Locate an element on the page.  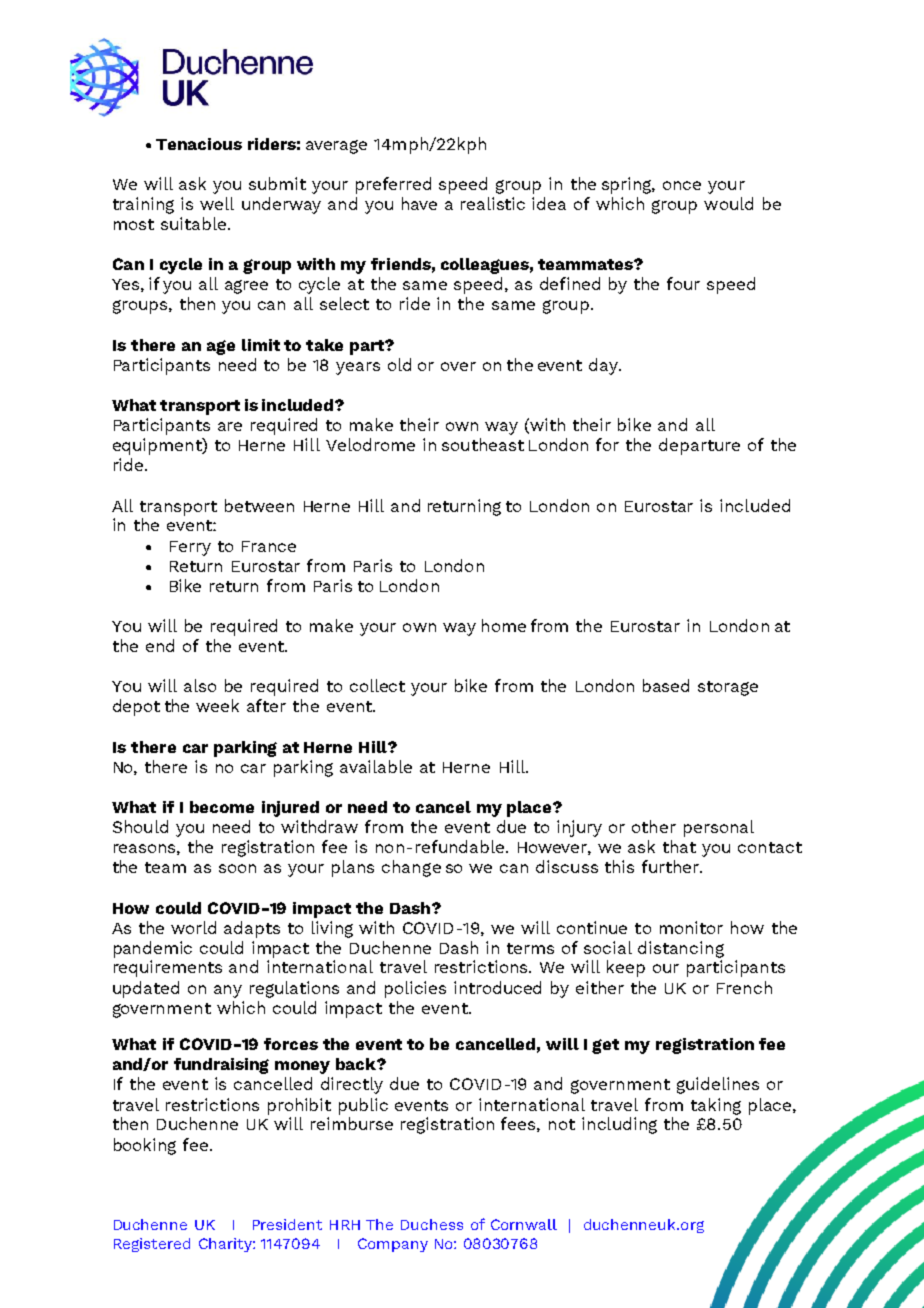
soon is located at coordinates (237, 868).
